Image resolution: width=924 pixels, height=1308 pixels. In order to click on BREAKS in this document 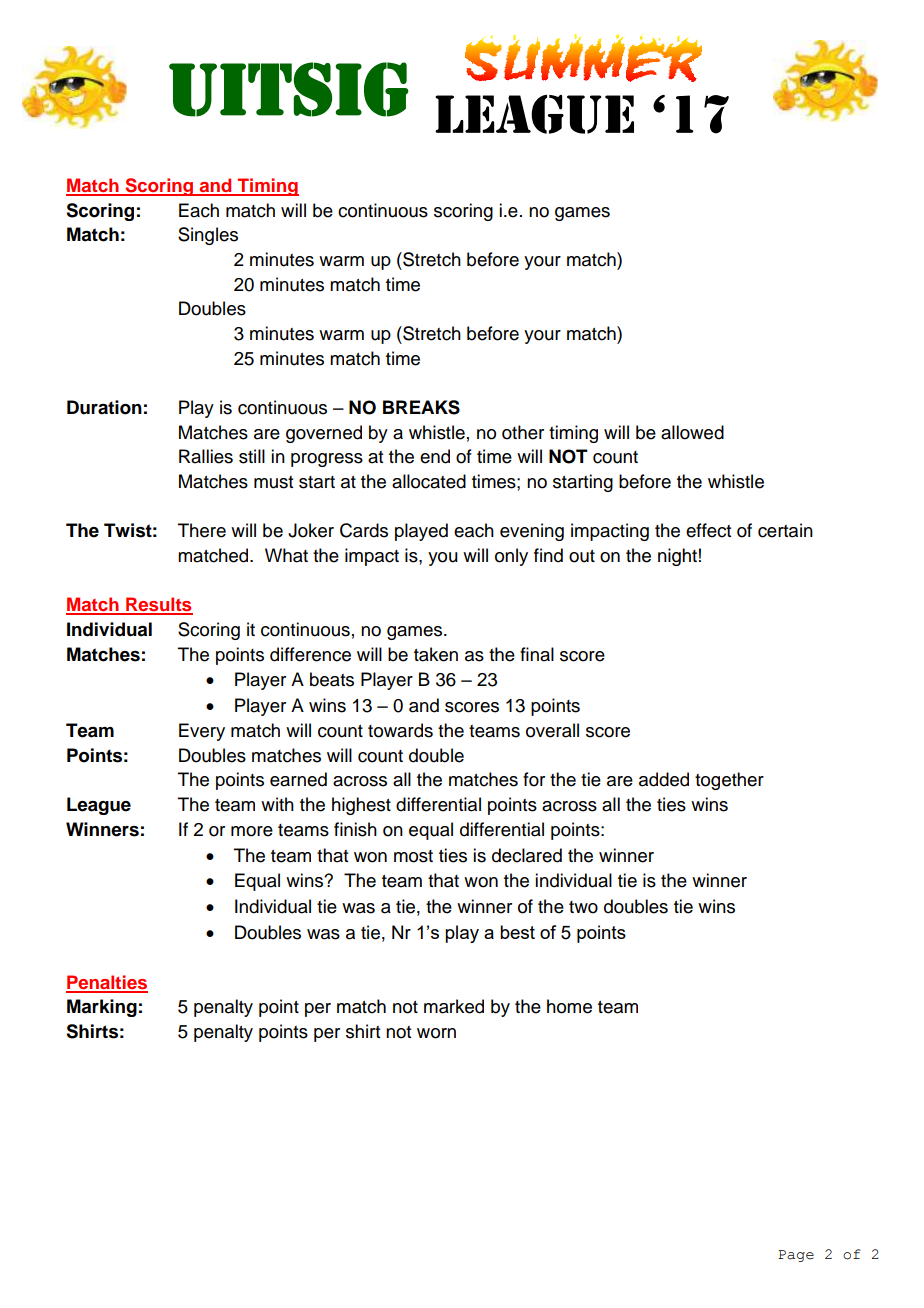, I will do `click(421, 407)`.
